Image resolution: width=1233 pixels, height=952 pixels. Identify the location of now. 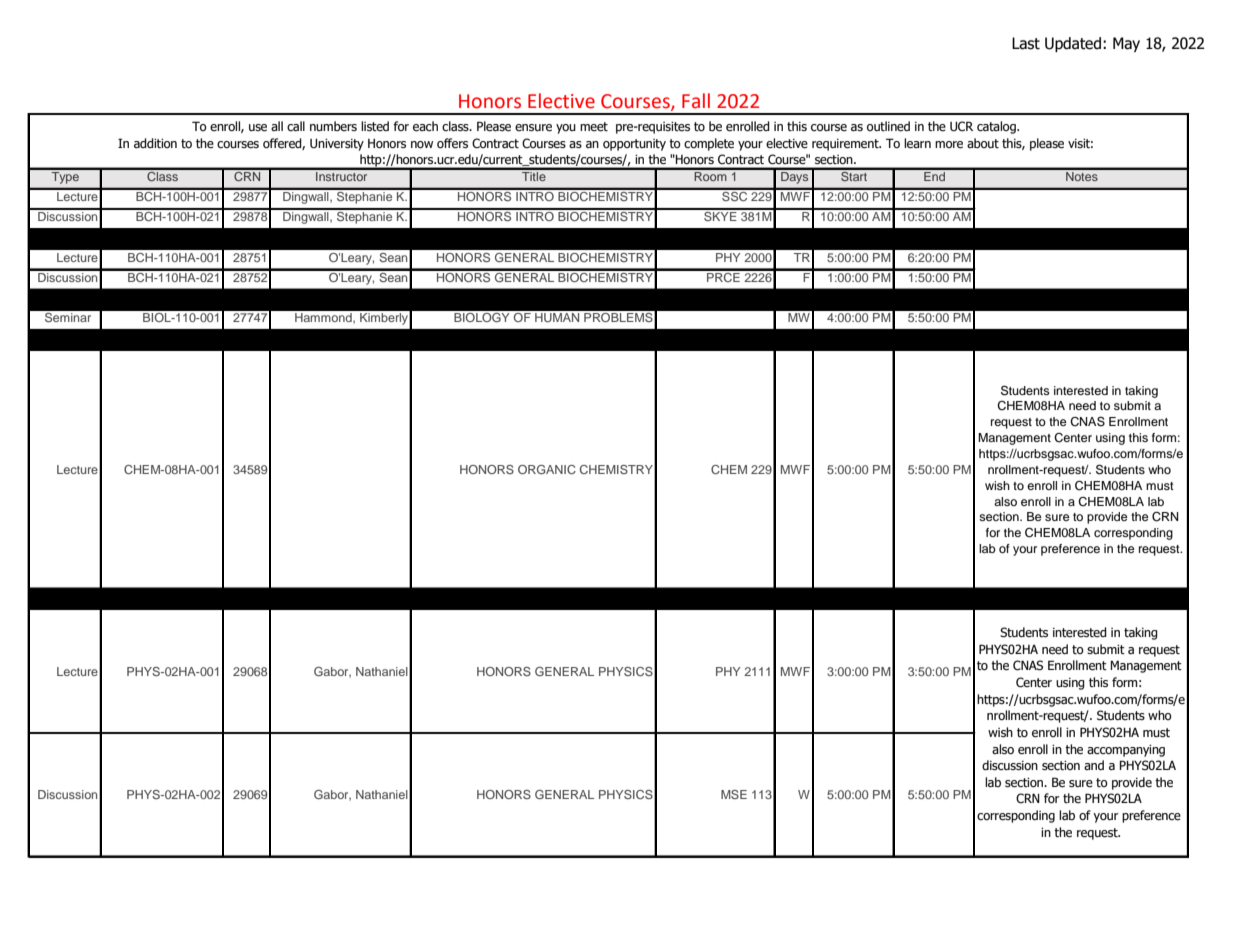
(422, 145).
